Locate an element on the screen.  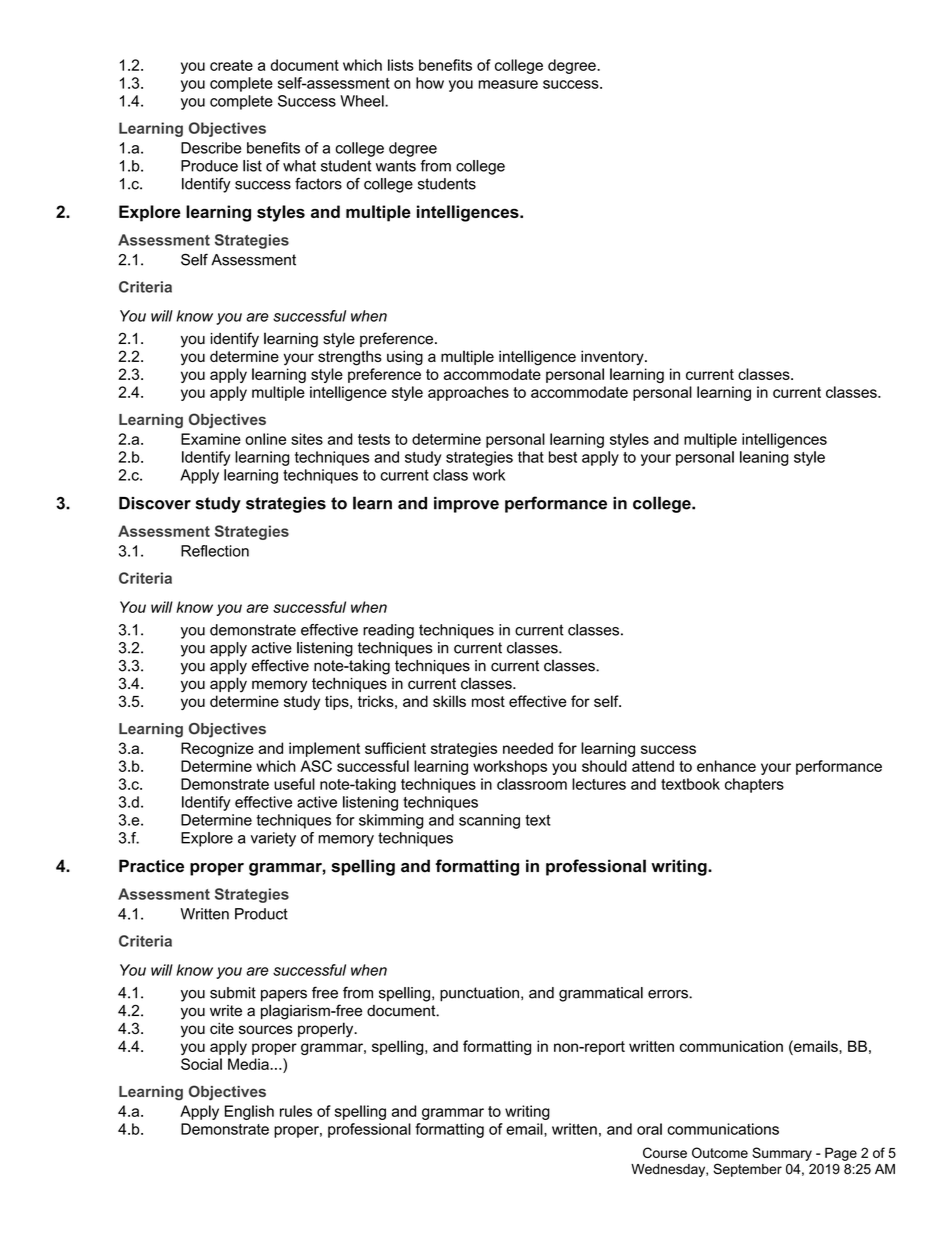
leaning is located at coordinates (764, 458).
